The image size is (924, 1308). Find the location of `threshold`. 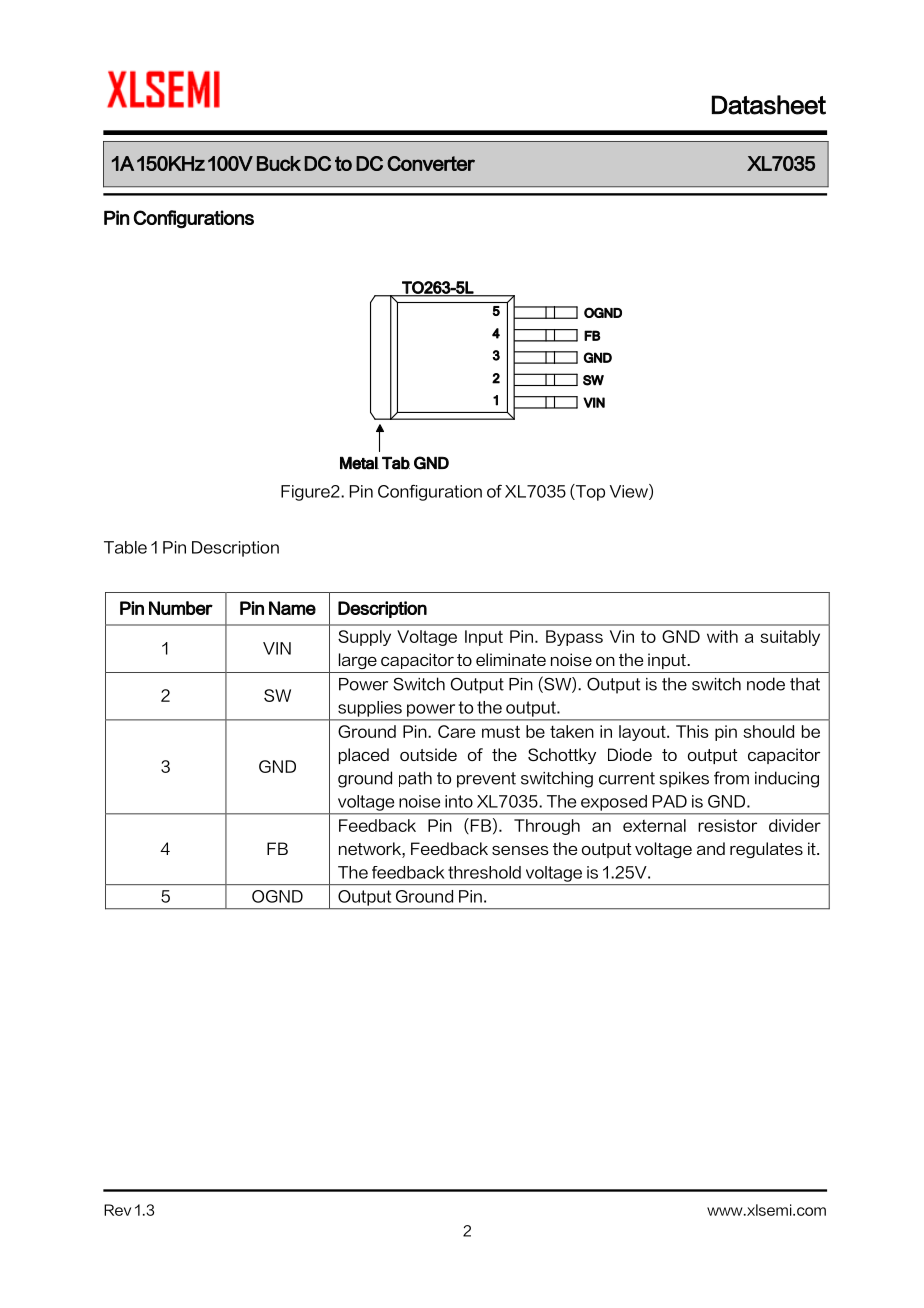

threshold is located at coordinates (484, 872).
